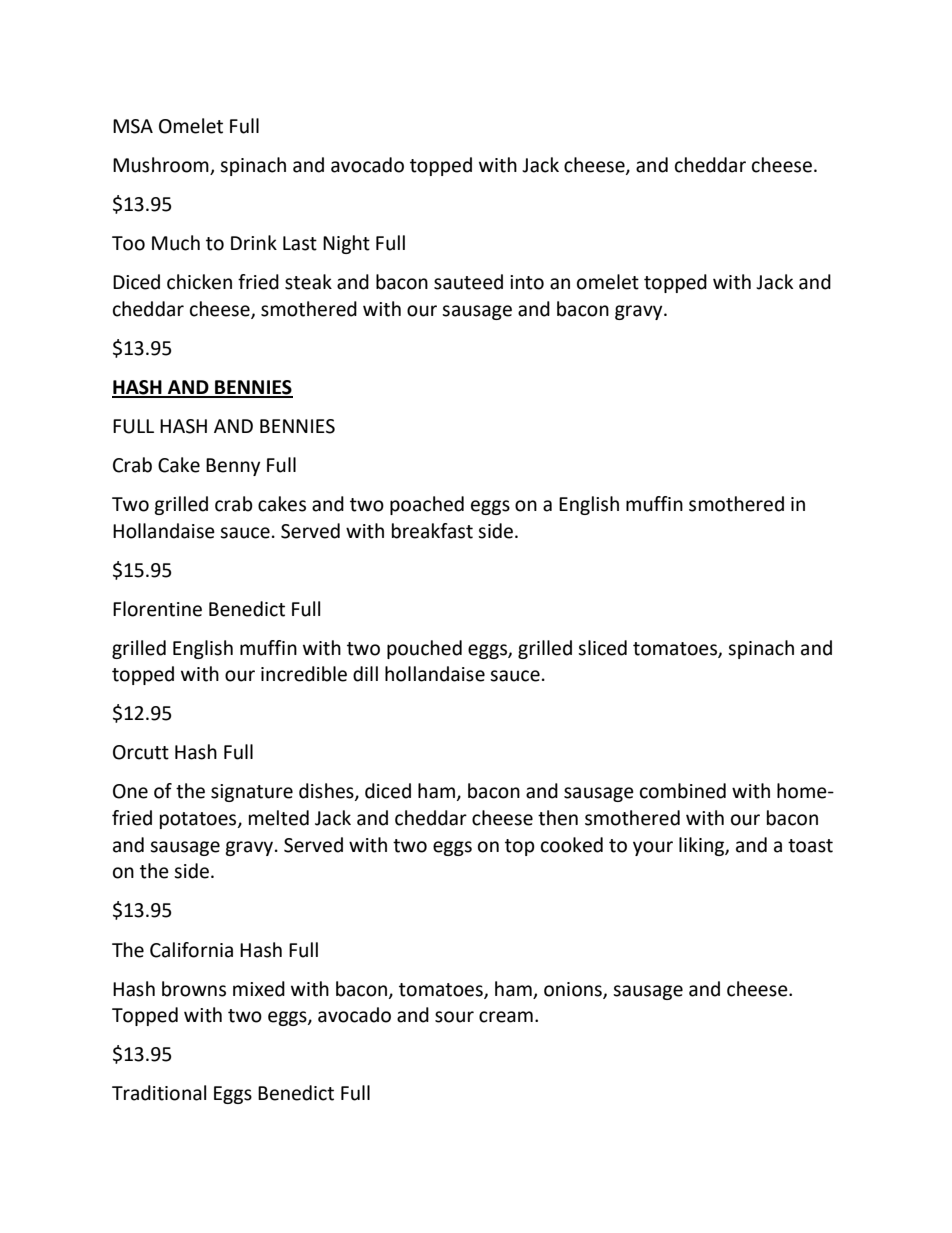 This screenshot has width=952, height=1233. What do you see at coordinates (506, 1017) in the screenshot?
I see `cream` at bounding box center [506, 1017].
